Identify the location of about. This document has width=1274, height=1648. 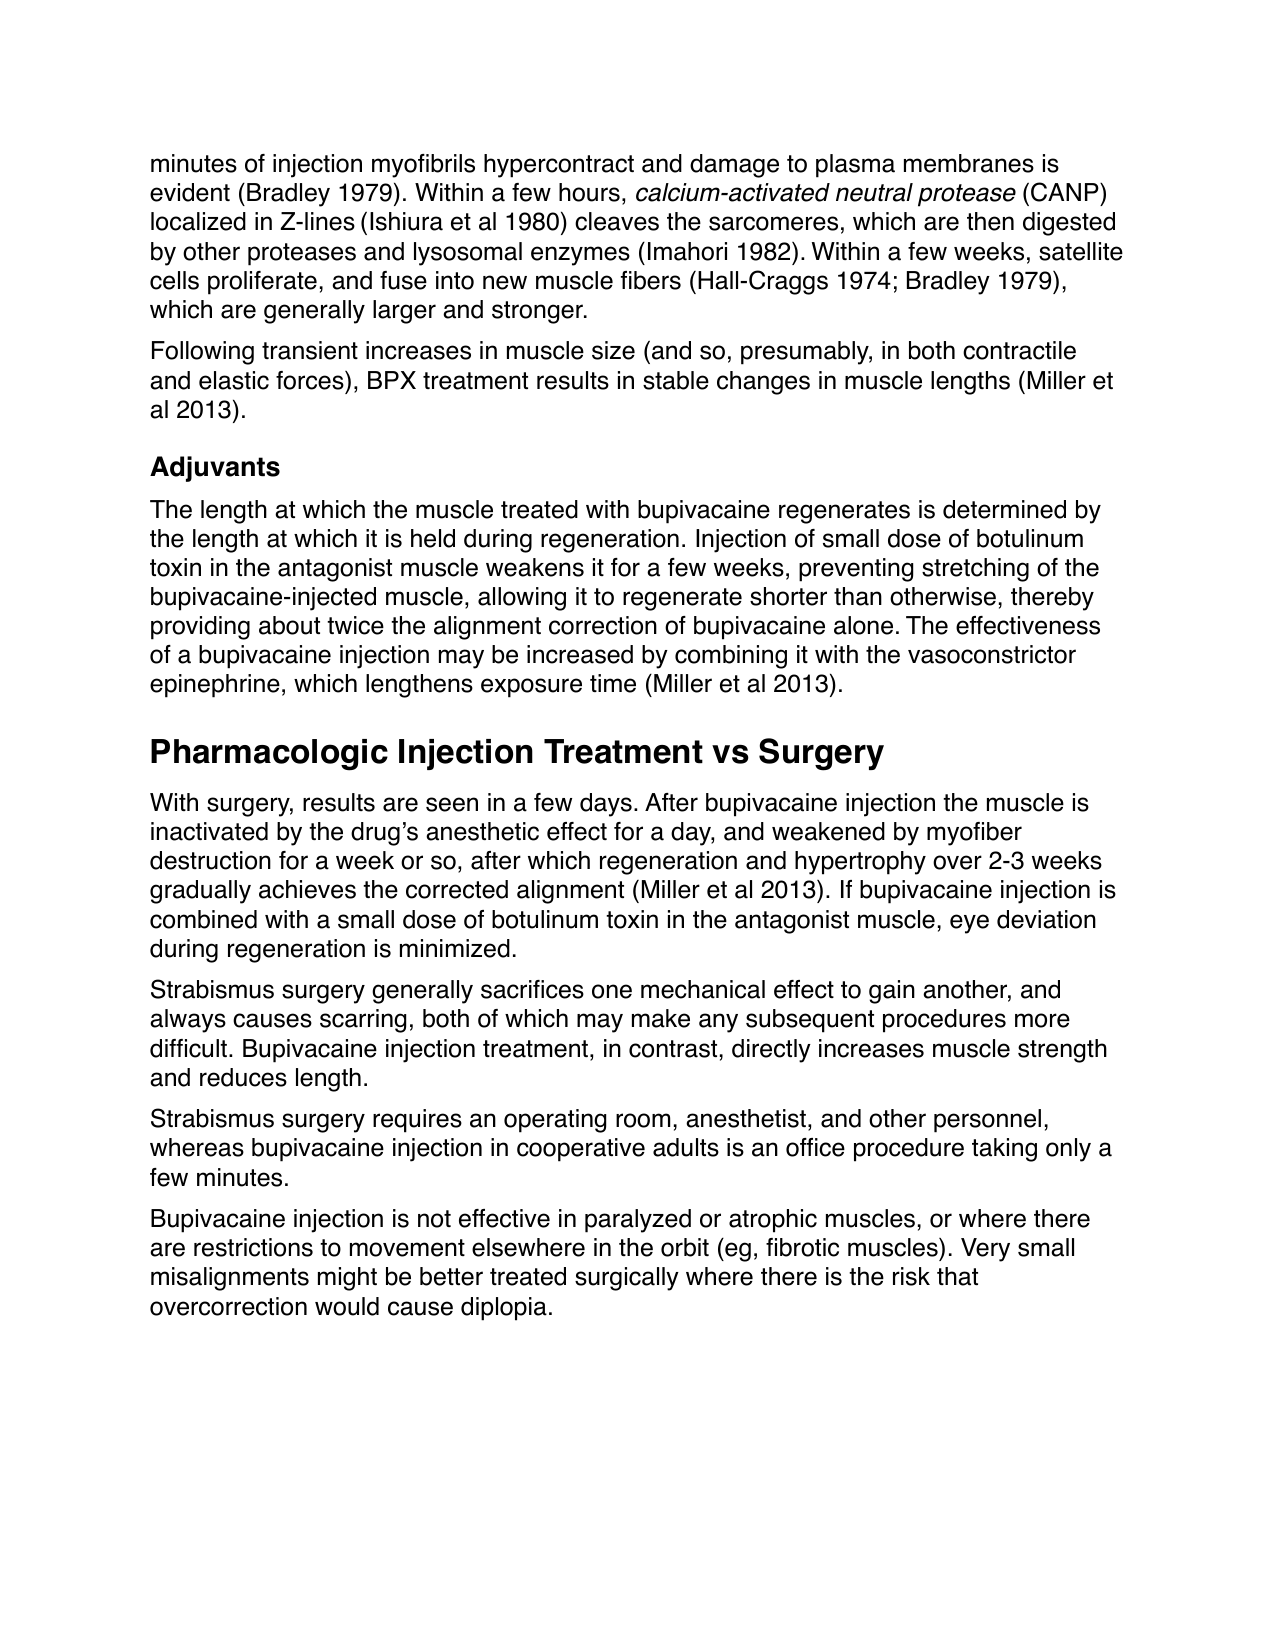
(289, 625).
